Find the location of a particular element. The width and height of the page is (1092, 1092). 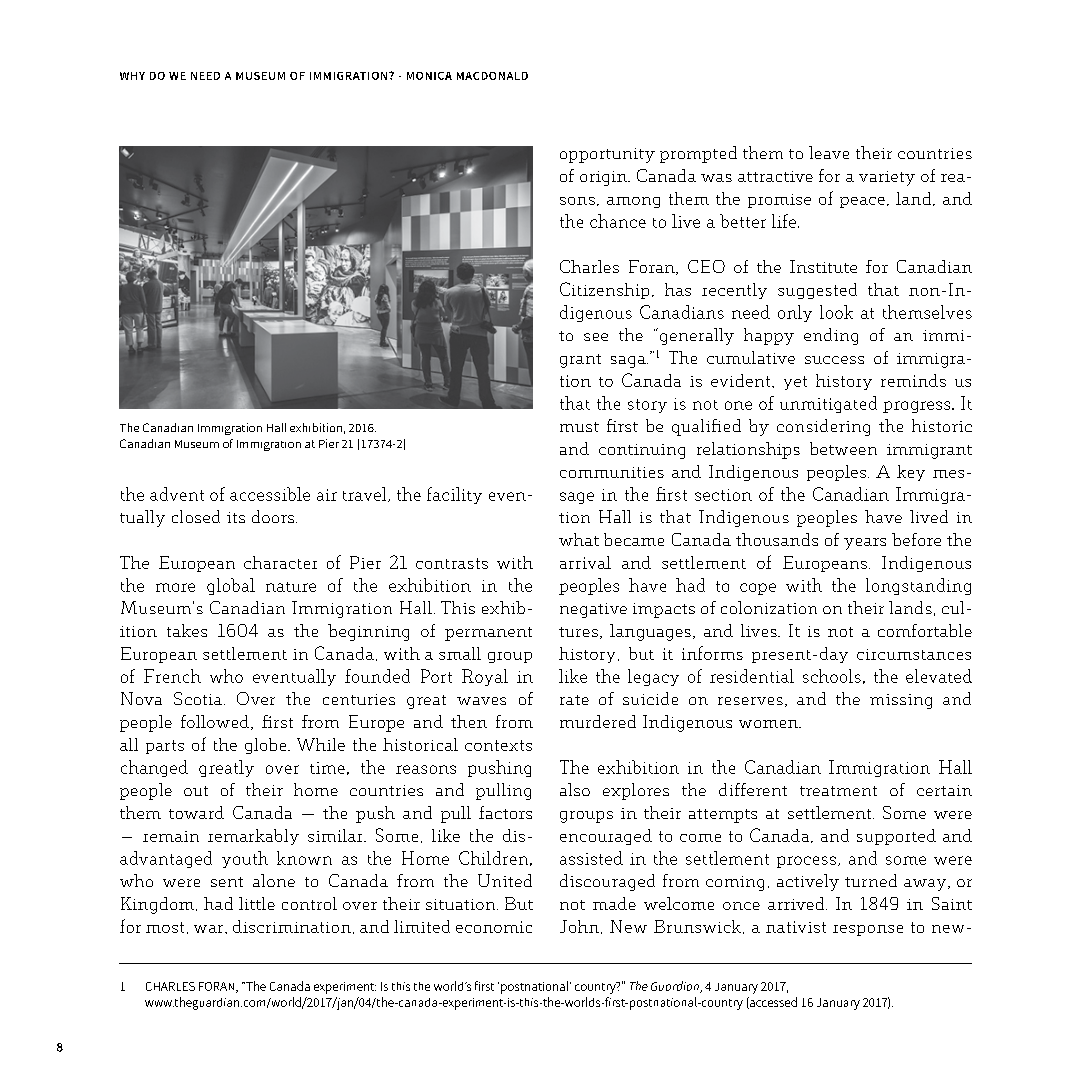

Monica is located at coordinates (429, 76).
